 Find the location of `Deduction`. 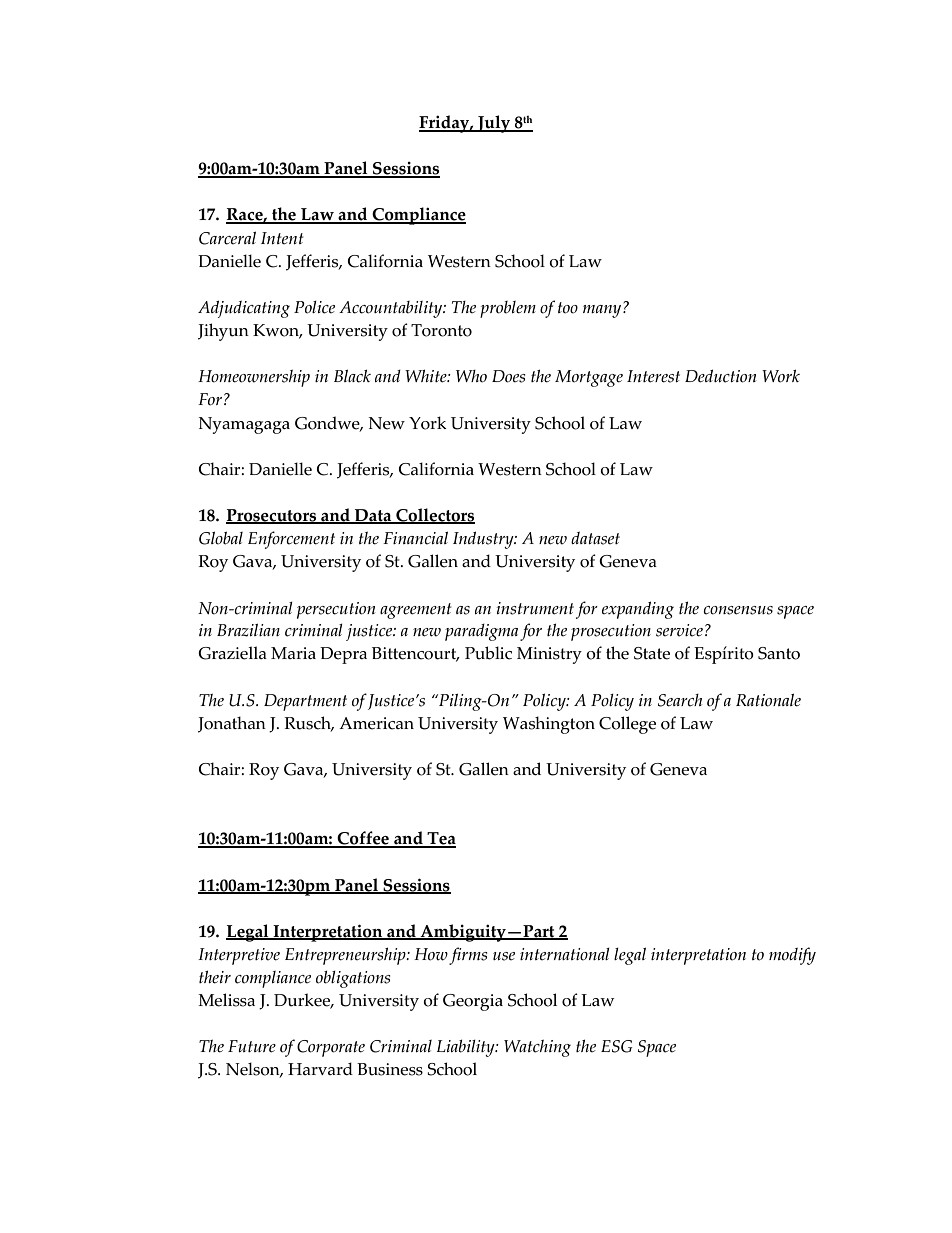

Deduction is located at coordinates (720, 376).
